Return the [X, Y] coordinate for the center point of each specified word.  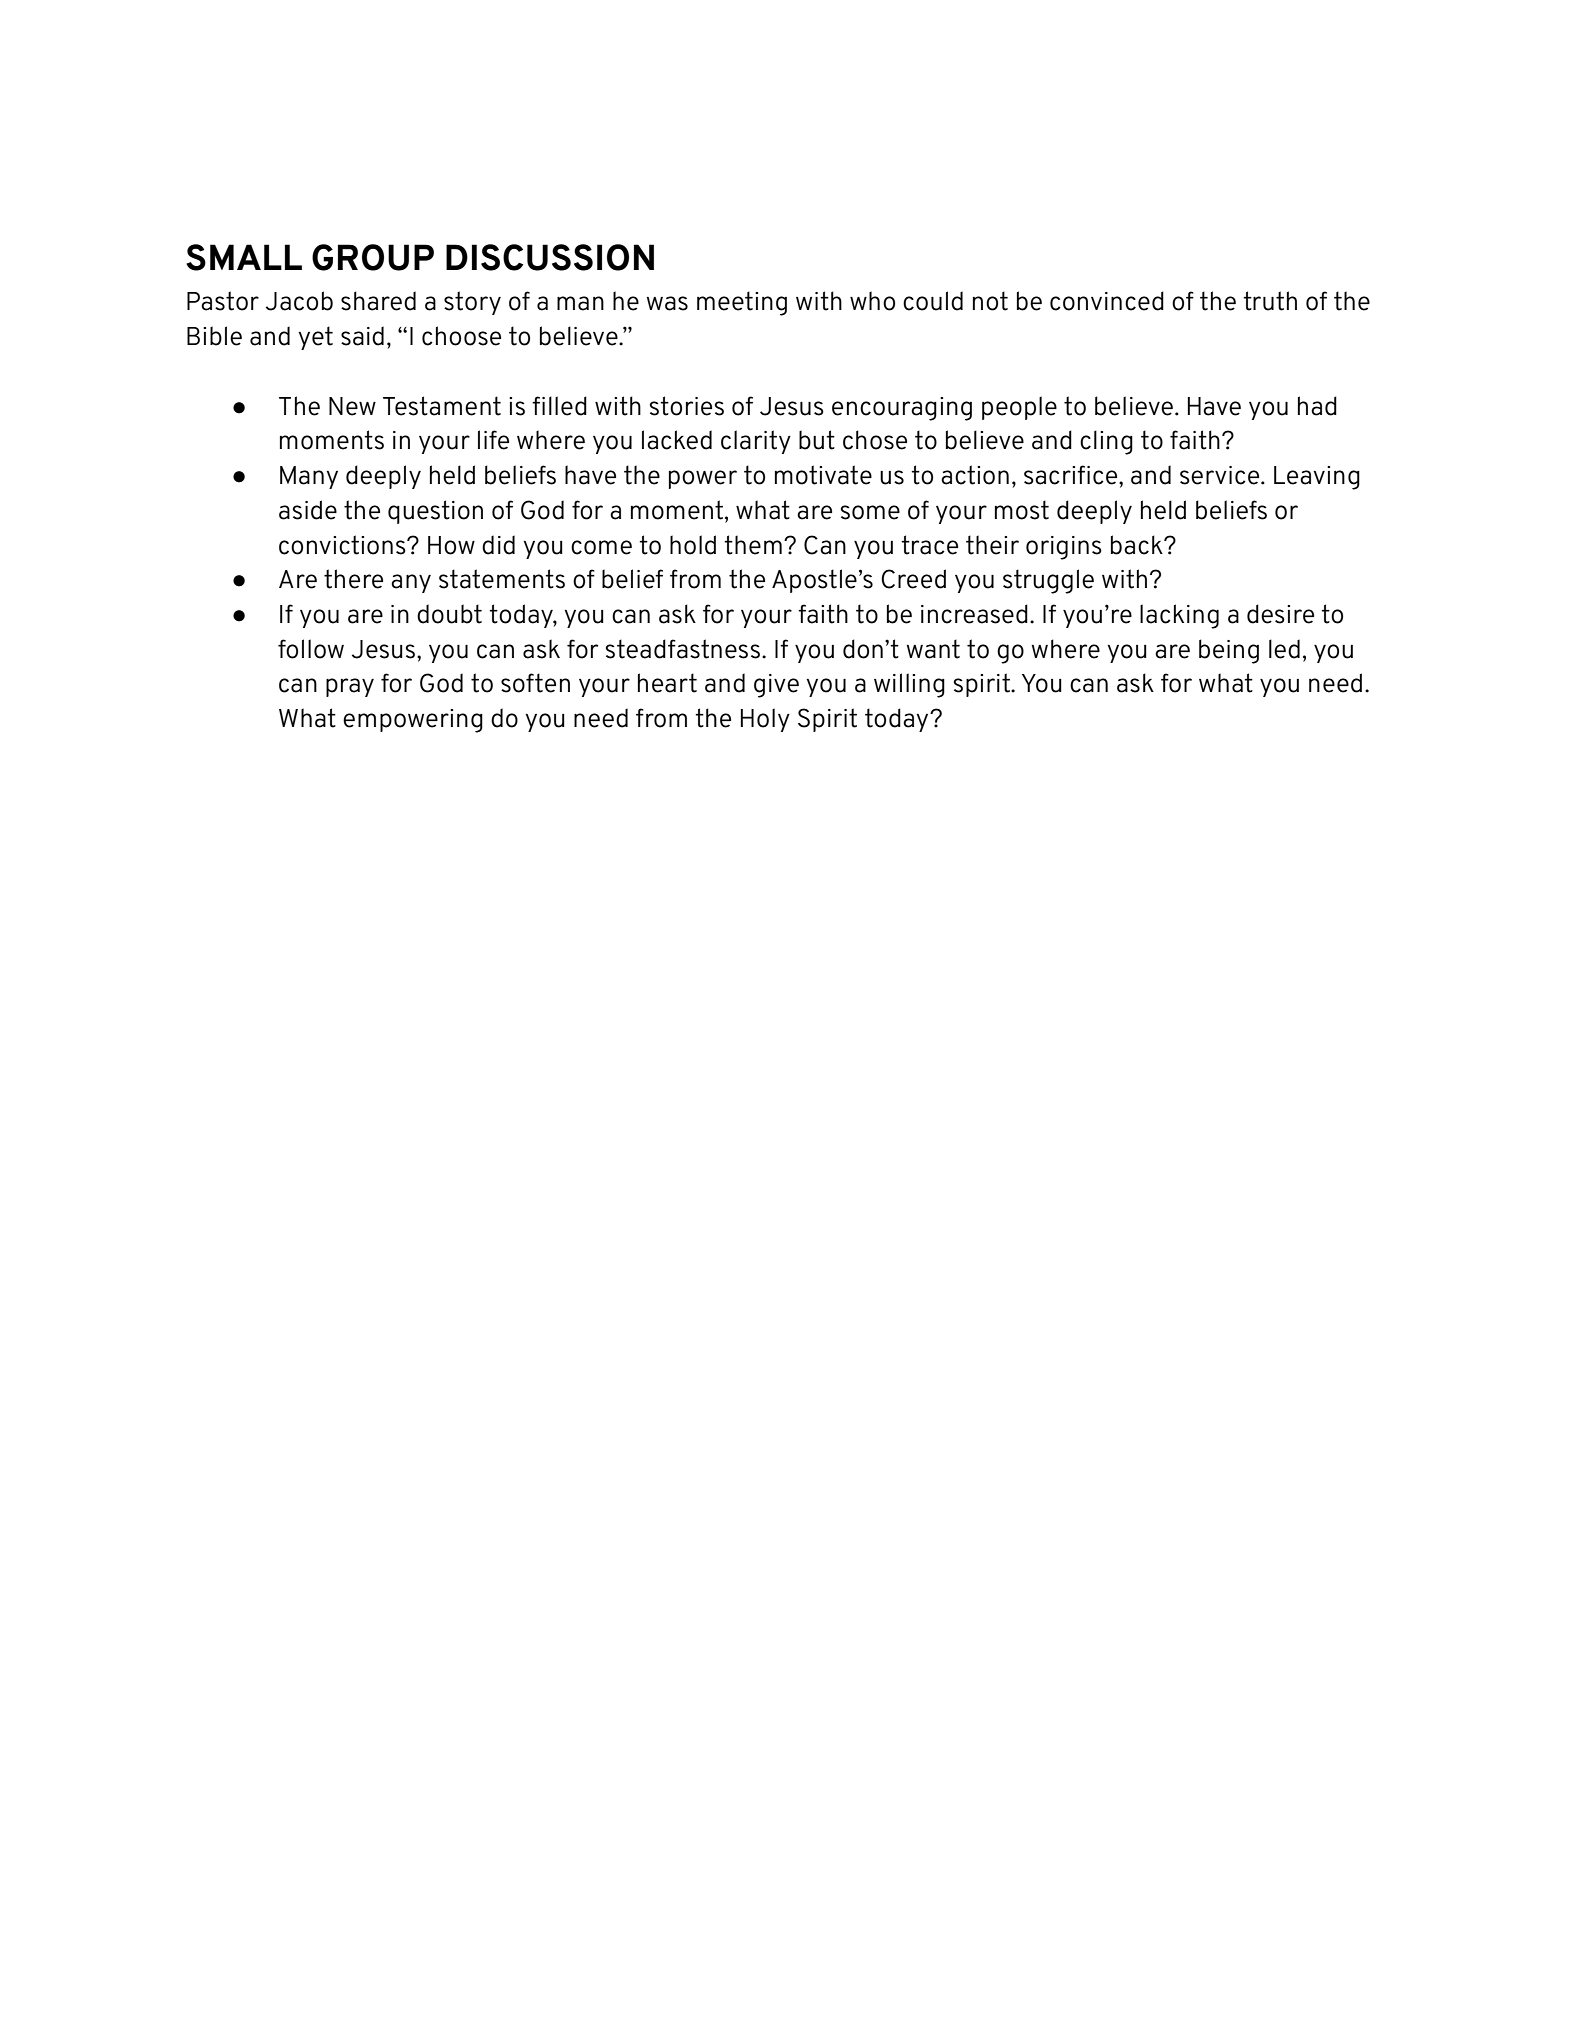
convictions [343, 545]
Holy [765, 720]
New [352, 406]
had [1317, 406]
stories [687, 406]
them [753, 545]
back [1138, 545]
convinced [1107, 301]
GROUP [373, 257]
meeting [742, 303]
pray [350, 687]
